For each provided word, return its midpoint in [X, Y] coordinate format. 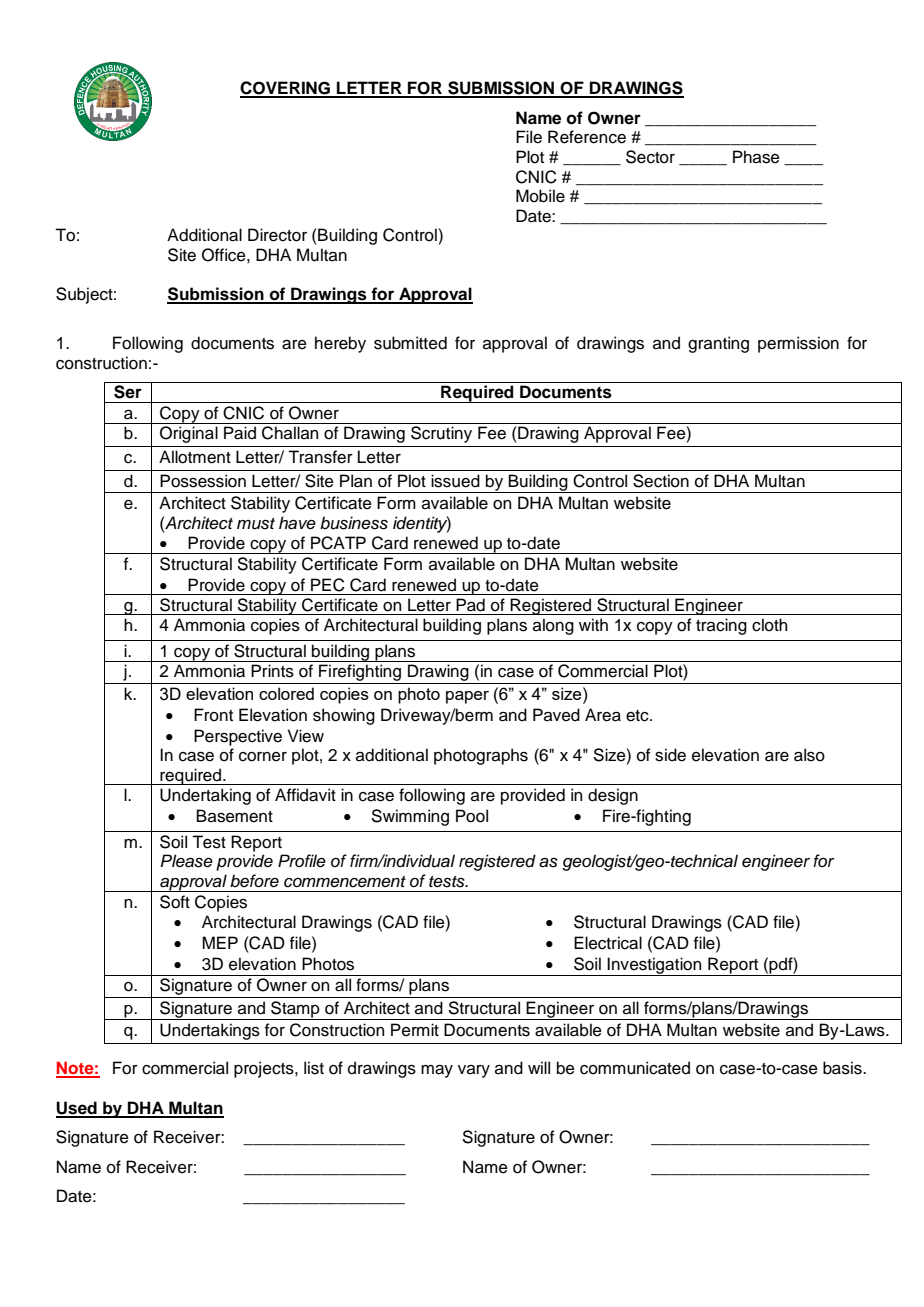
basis [843, 1068]
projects [265, 1069]
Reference [587, 137]
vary [474, 1071]
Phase [756, 157]
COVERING [286, 89]
